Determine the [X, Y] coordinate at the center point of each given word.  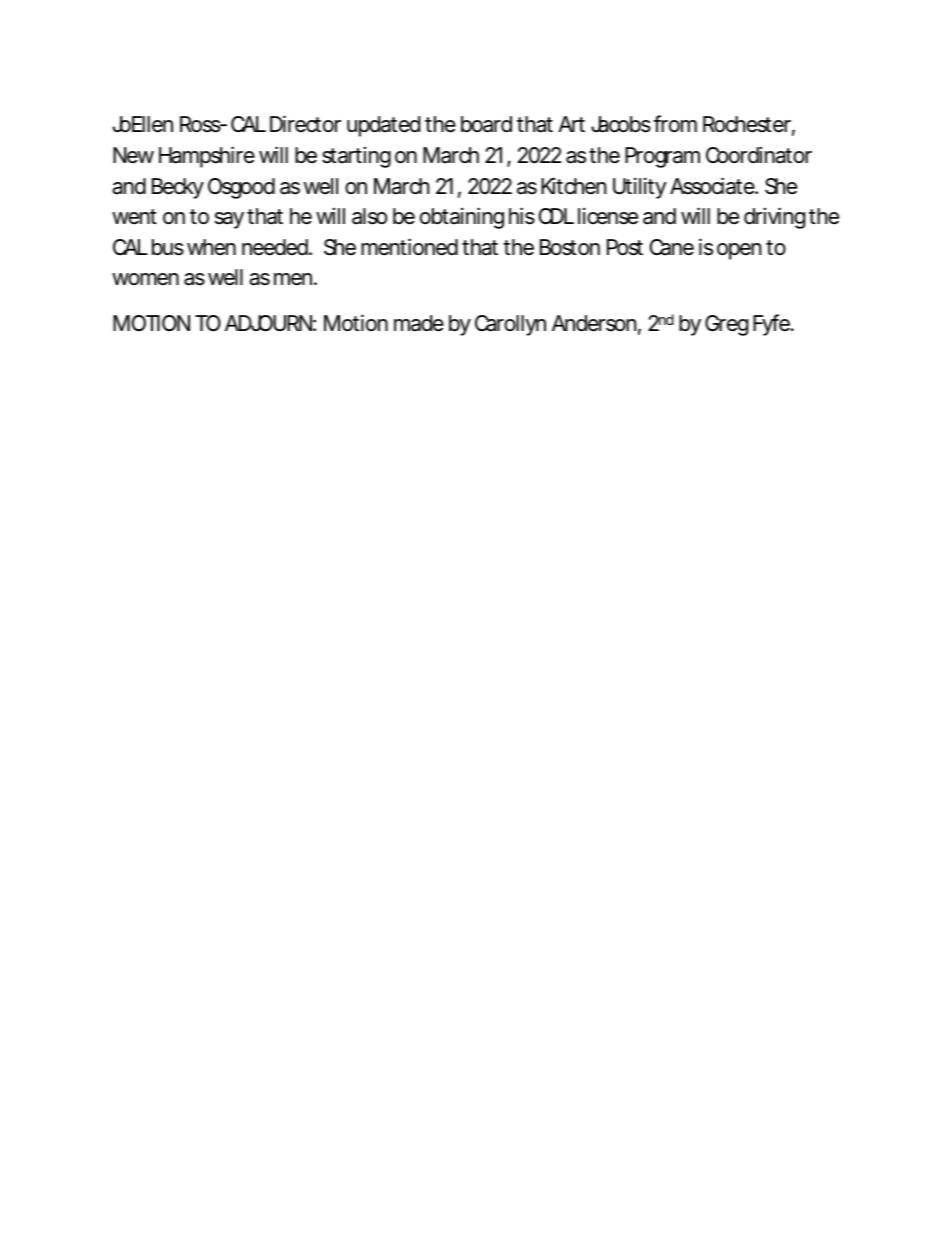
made [419, 323]
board [486, 124]
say [229, 220]
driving [774, 218]
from [675, 124]
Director [305, 124]
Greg [726, 325]
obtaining [462, 218]
